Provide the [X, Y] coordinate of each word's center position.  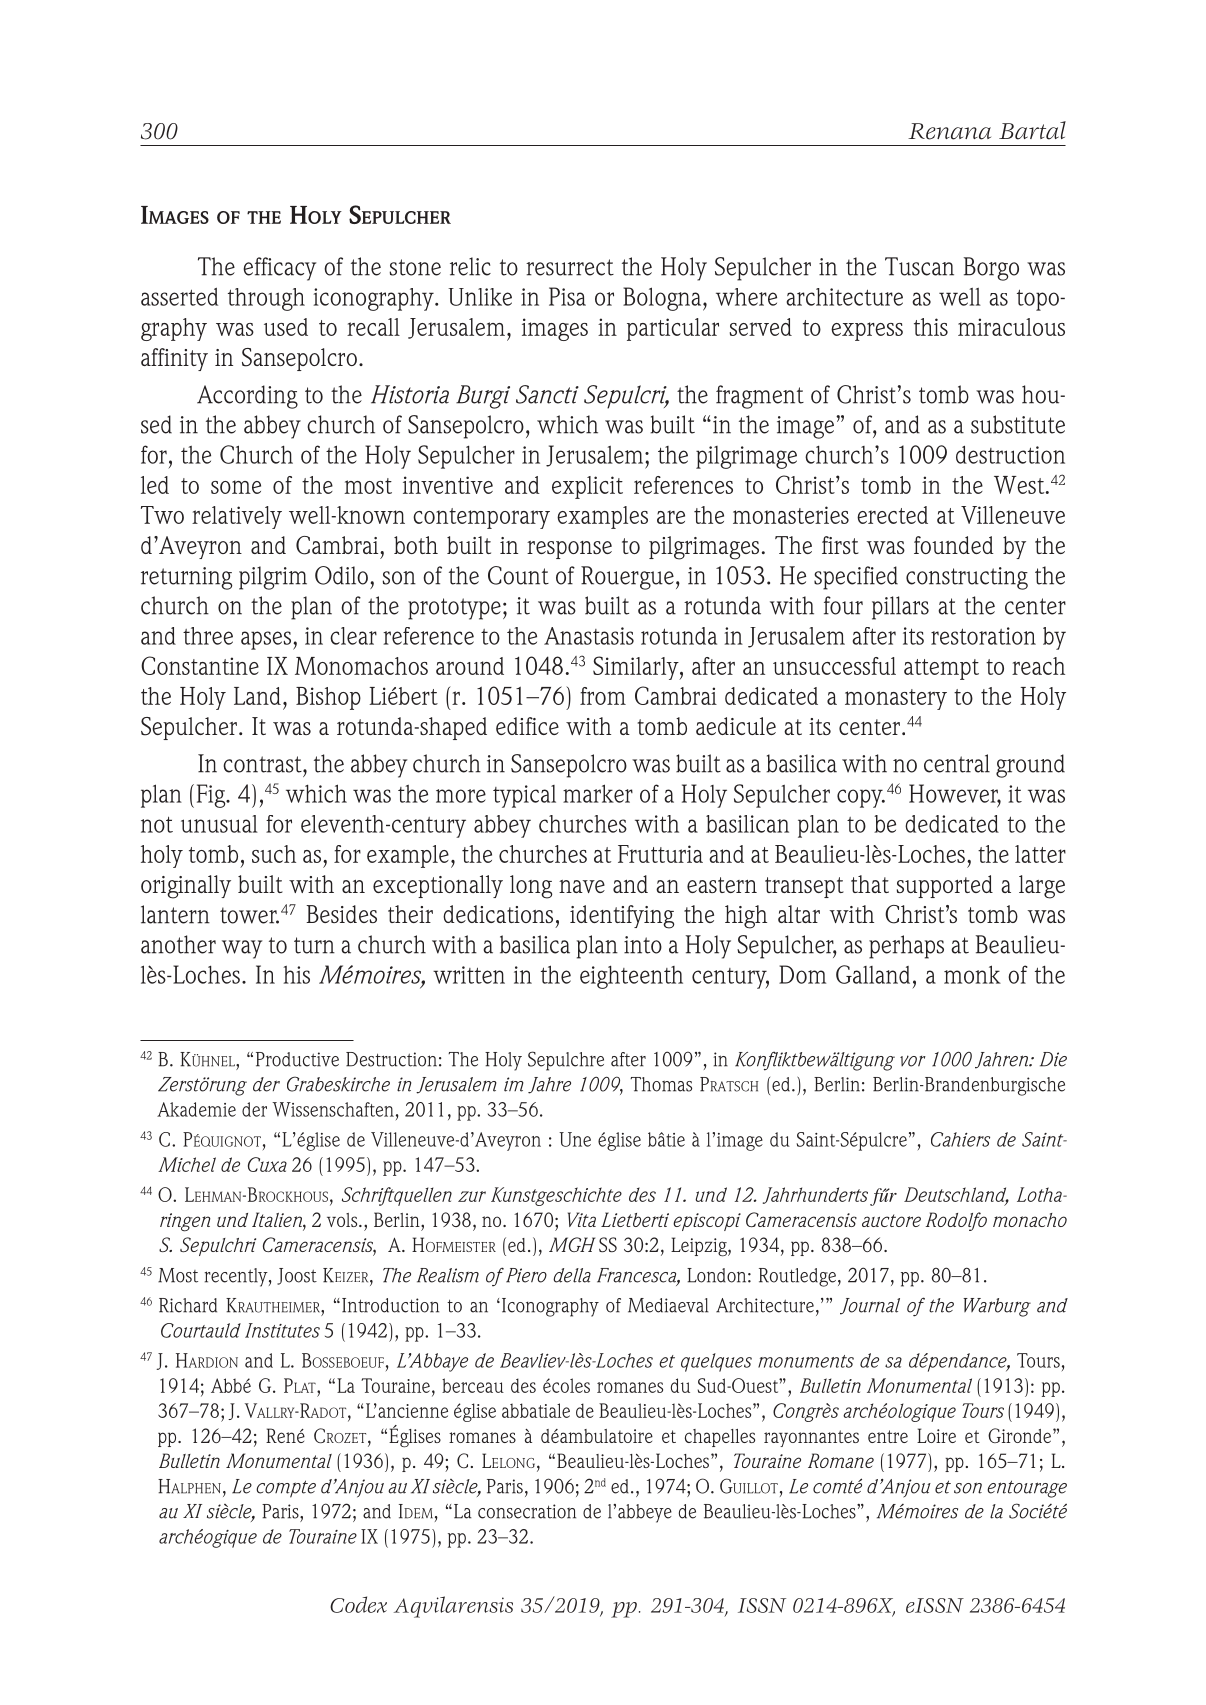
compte [286, 1489]
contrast [263, 764]
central [957, 763]
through [266, 299]
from [603, 696]
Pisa [567, 296]
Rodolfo [956, 1221]
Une [575, 1139]
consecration [527, 1511]
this [931, 327]
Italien [278, 1221]
